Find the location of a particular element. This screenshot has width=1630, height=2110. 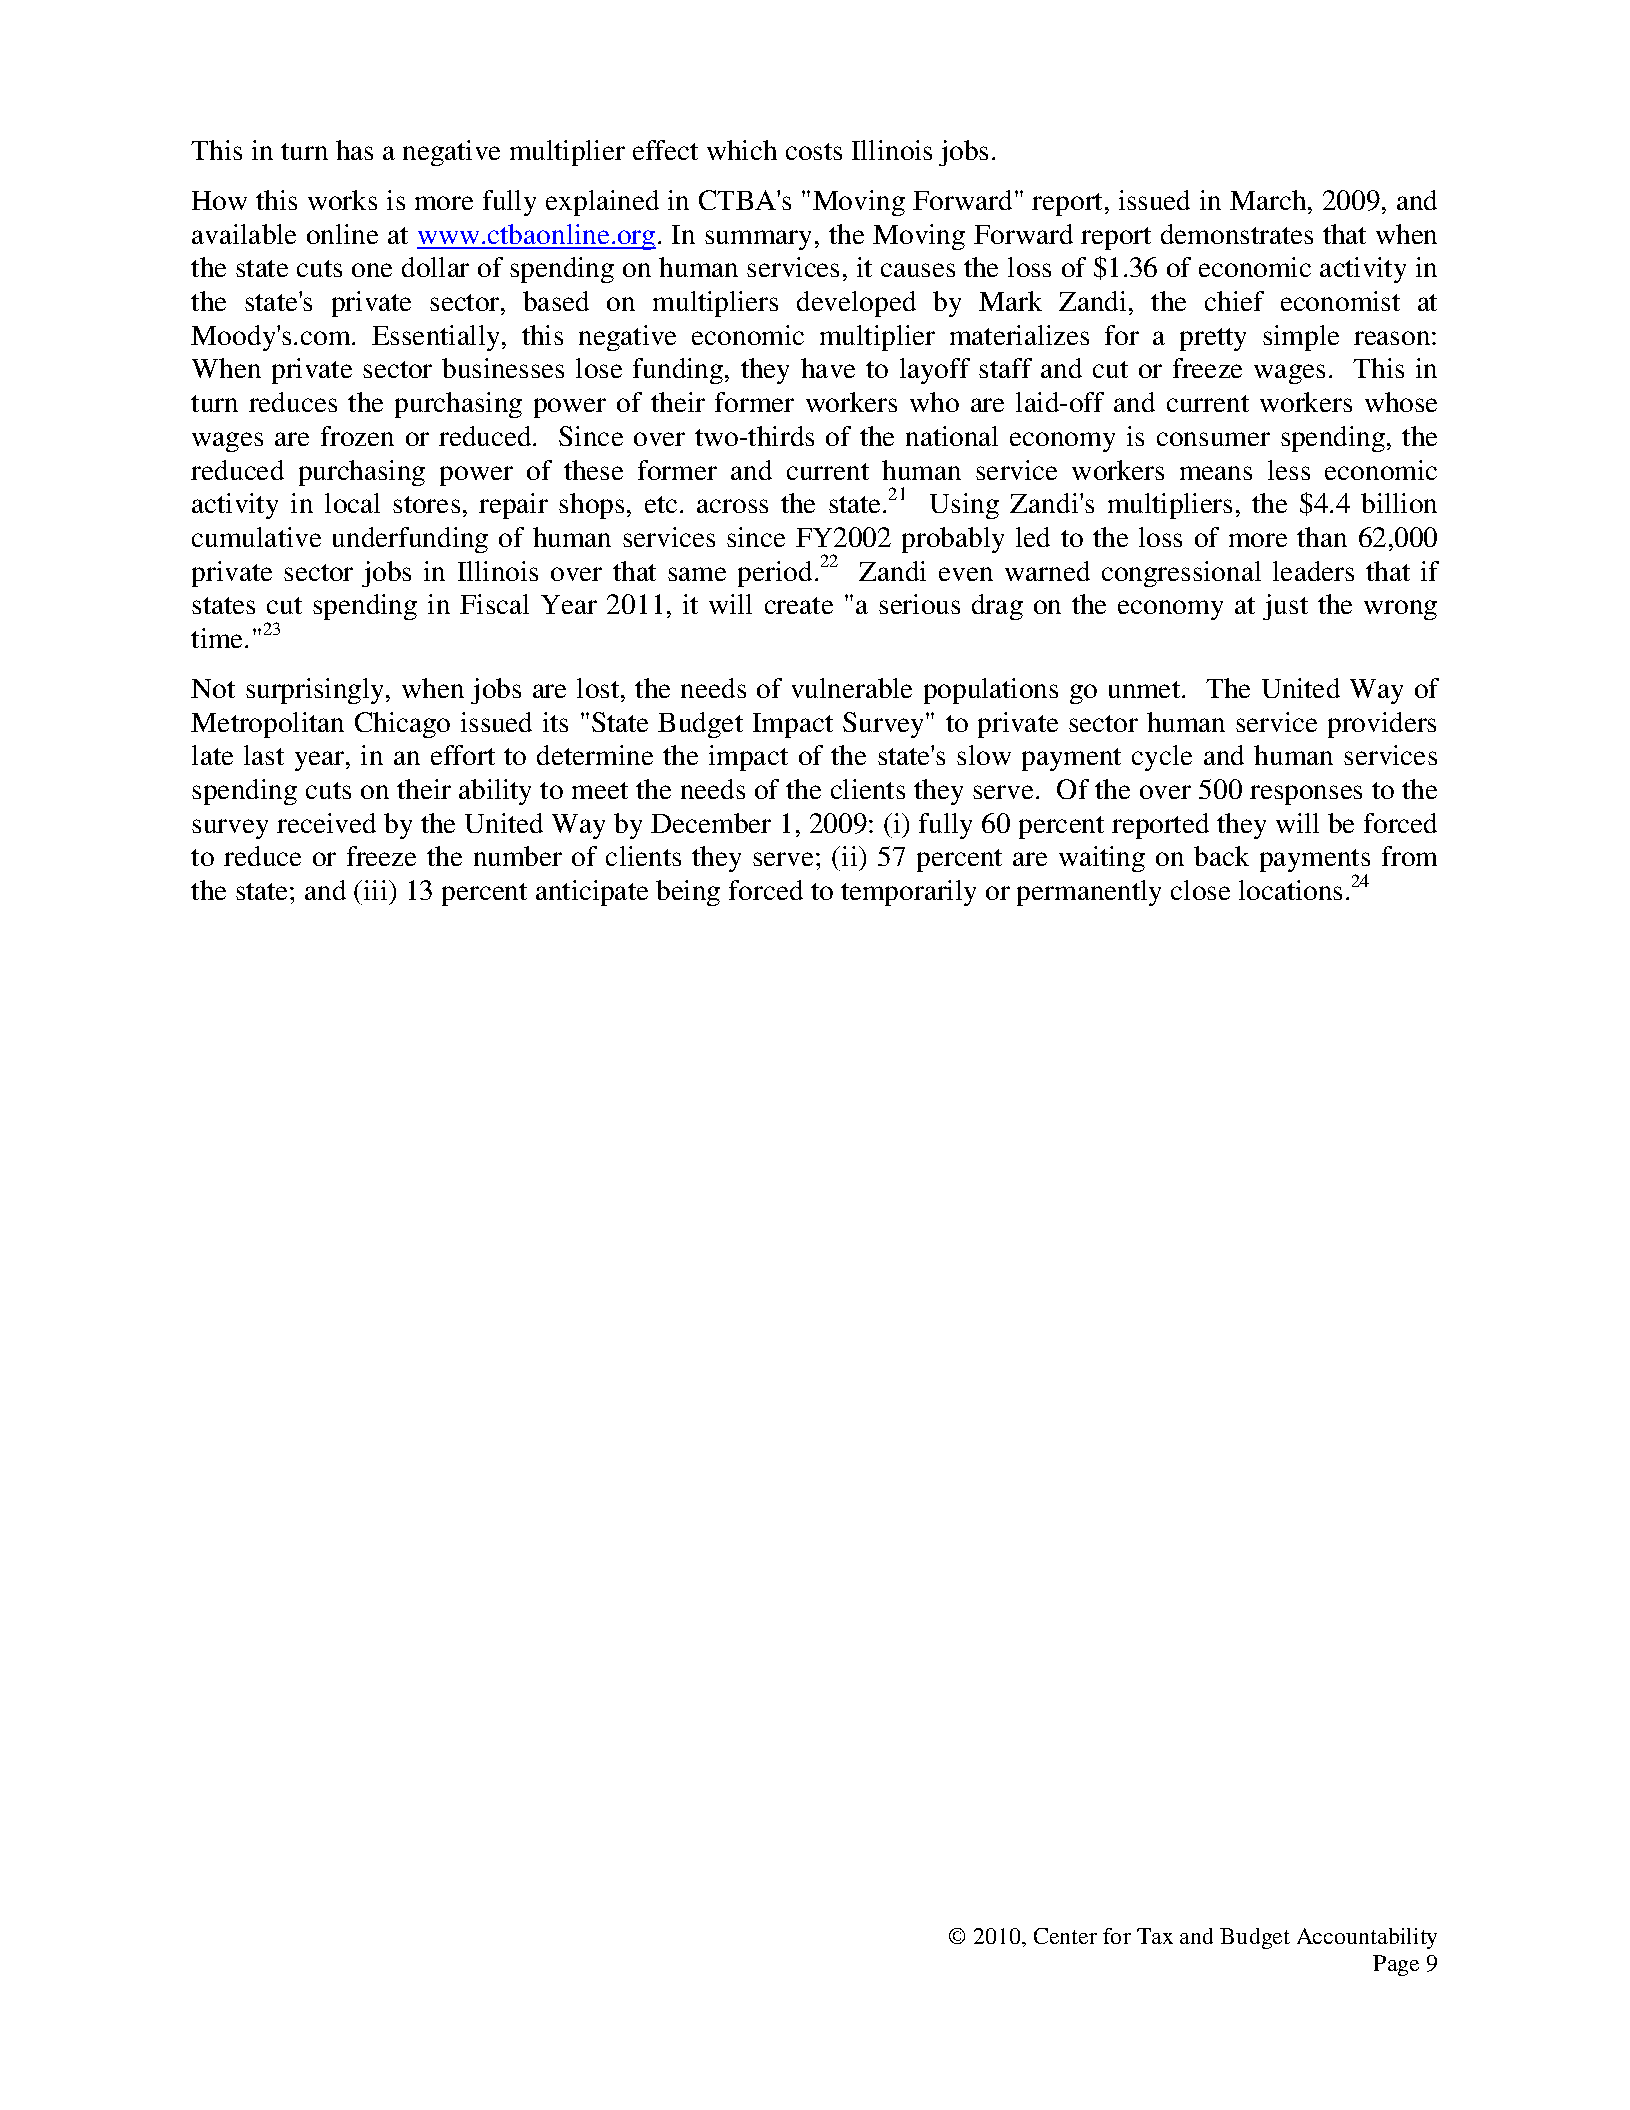

March is located at coordinates (1269, 200).
